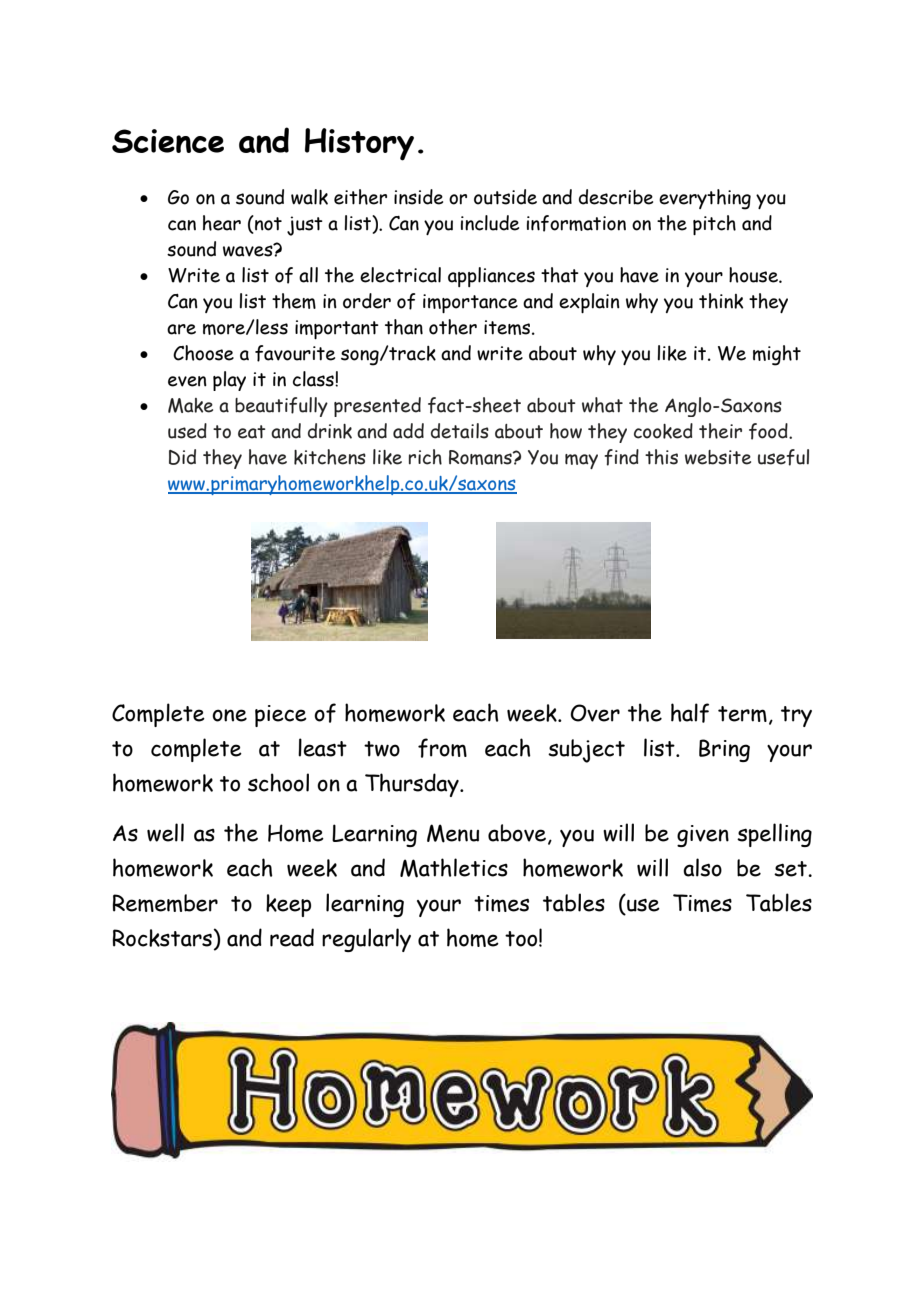 This screenshot has height=1308, width=924. I want to click on from, so click(442, 748).
